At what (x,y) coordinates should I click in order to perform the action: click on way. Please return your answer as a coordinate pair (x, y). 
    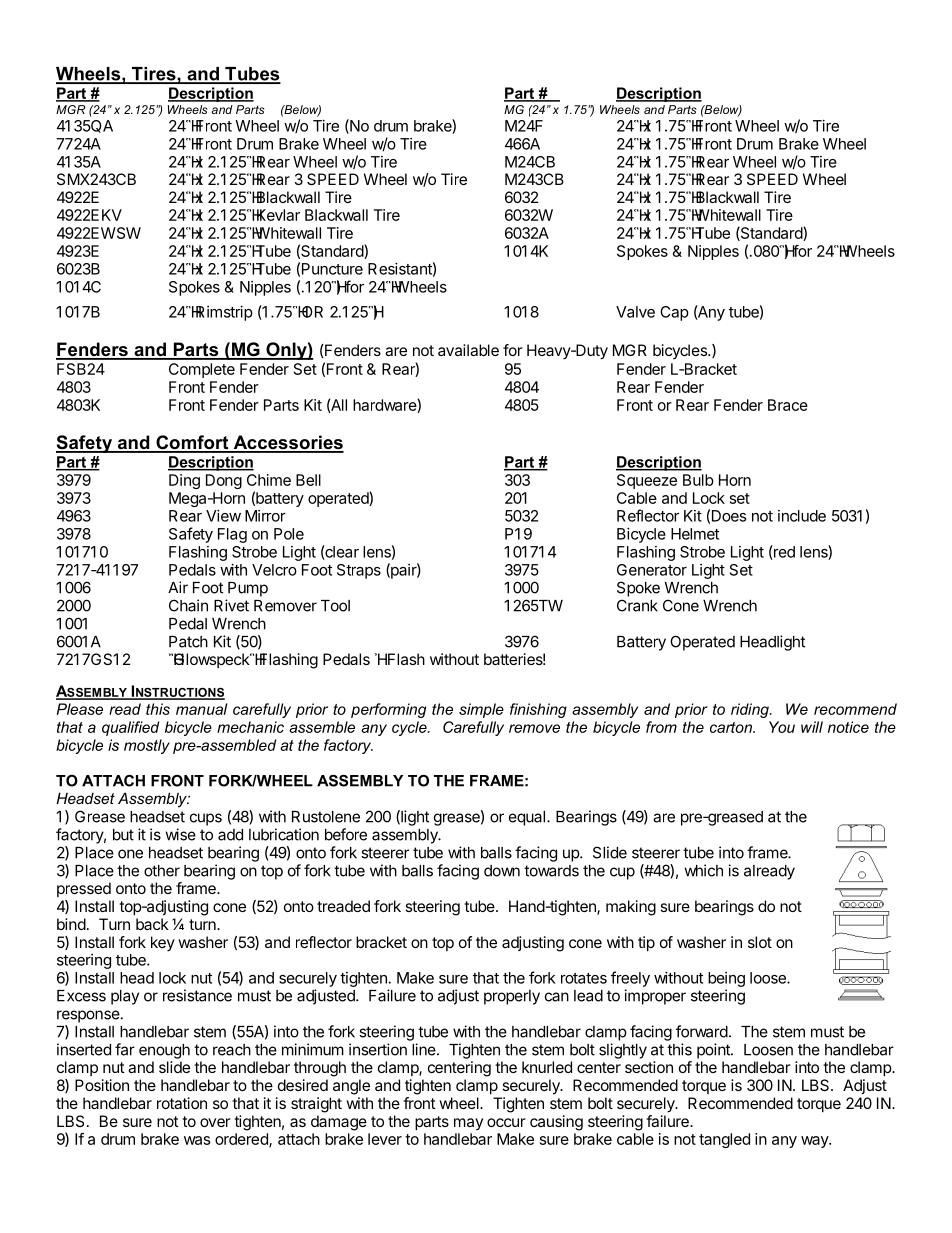
    Looking at the image, I should click on (815, 1142).
